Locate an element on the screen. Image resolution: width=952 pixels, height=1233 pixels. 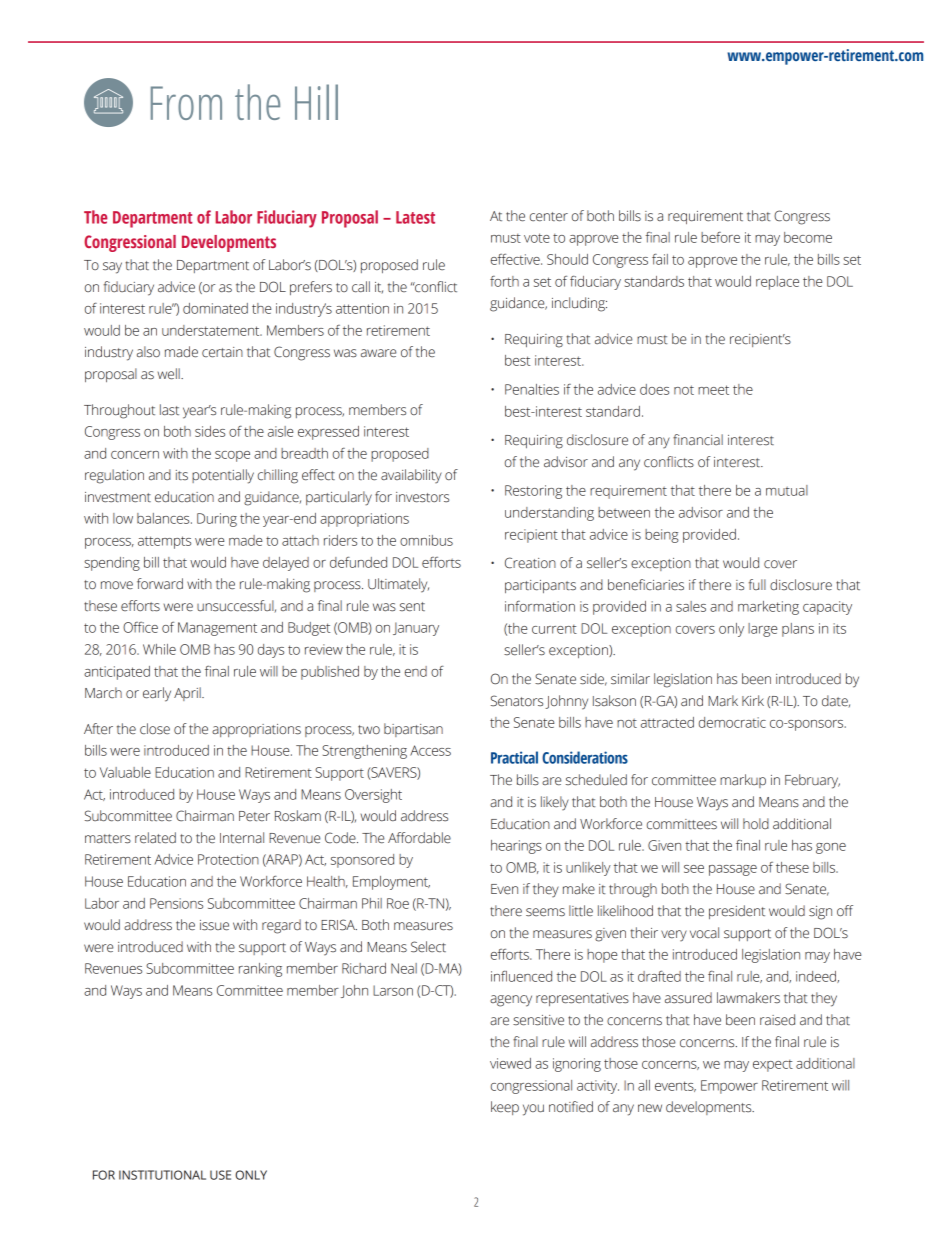
new is located at coordinates (650, 1108).
